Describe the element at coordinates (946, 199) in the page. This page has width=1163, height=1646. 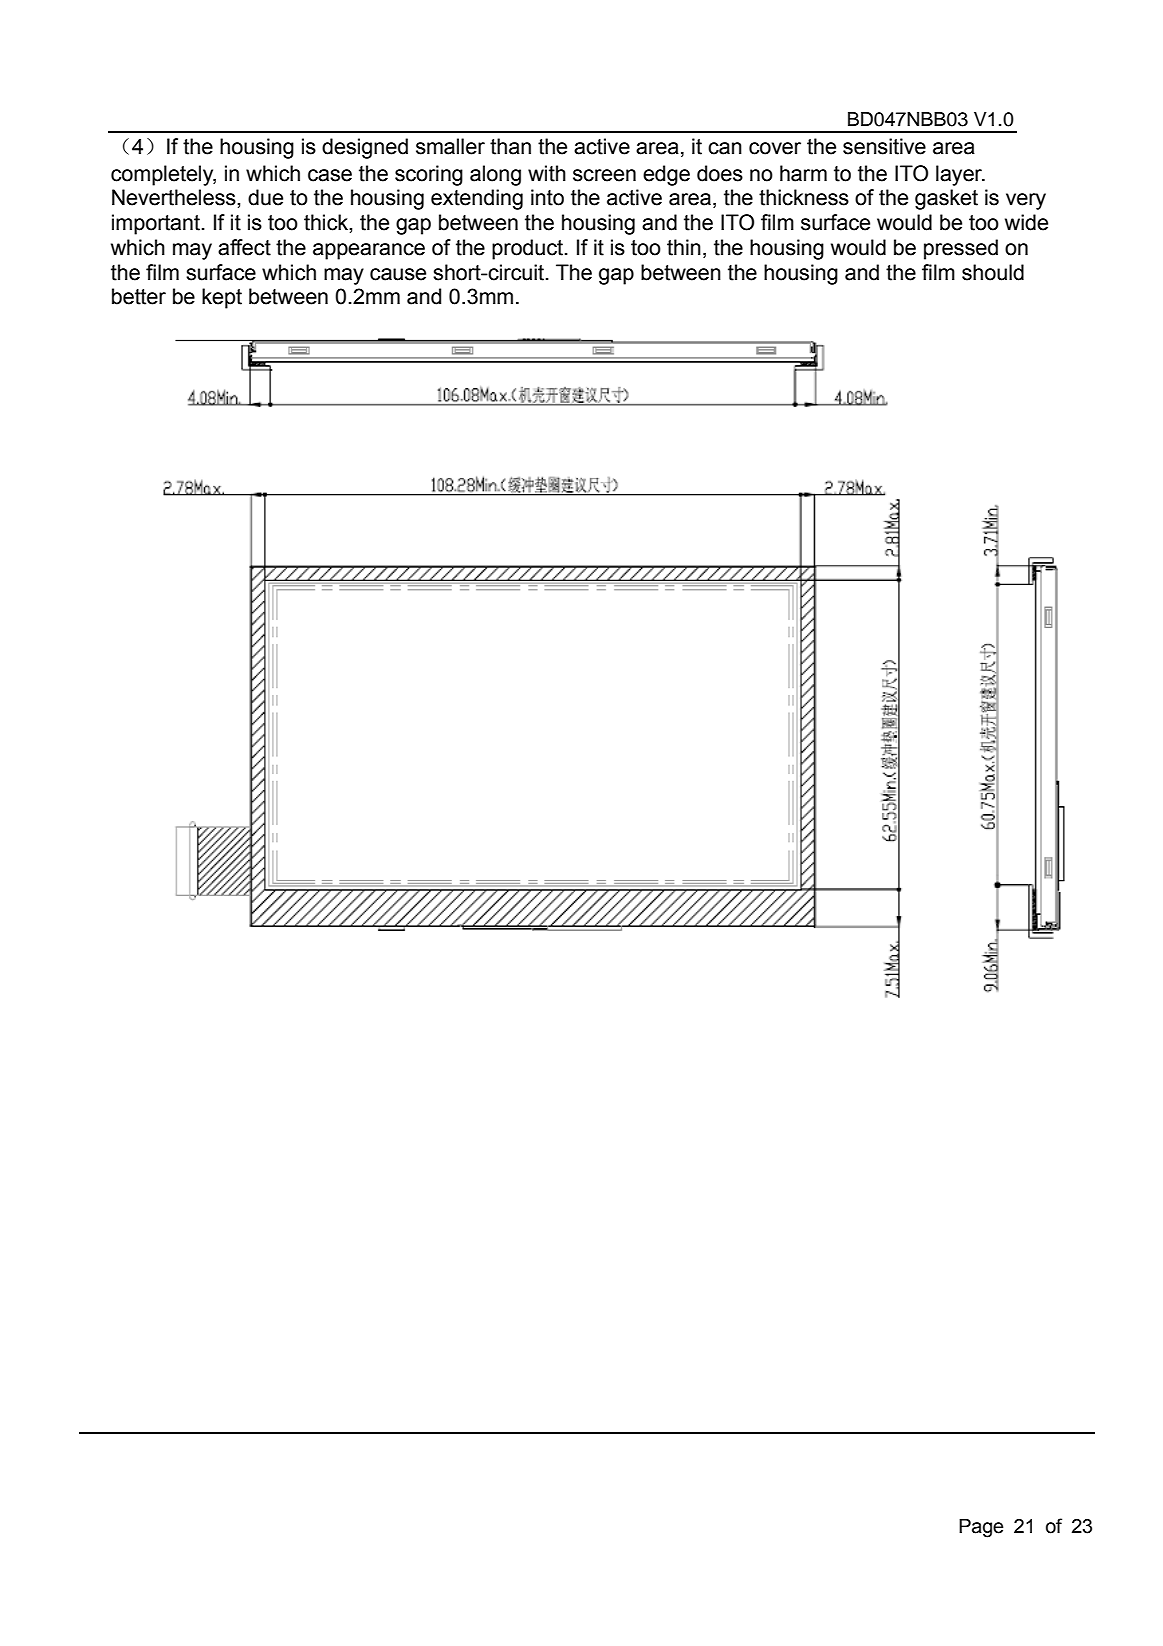
I see `gasket` at that location.
